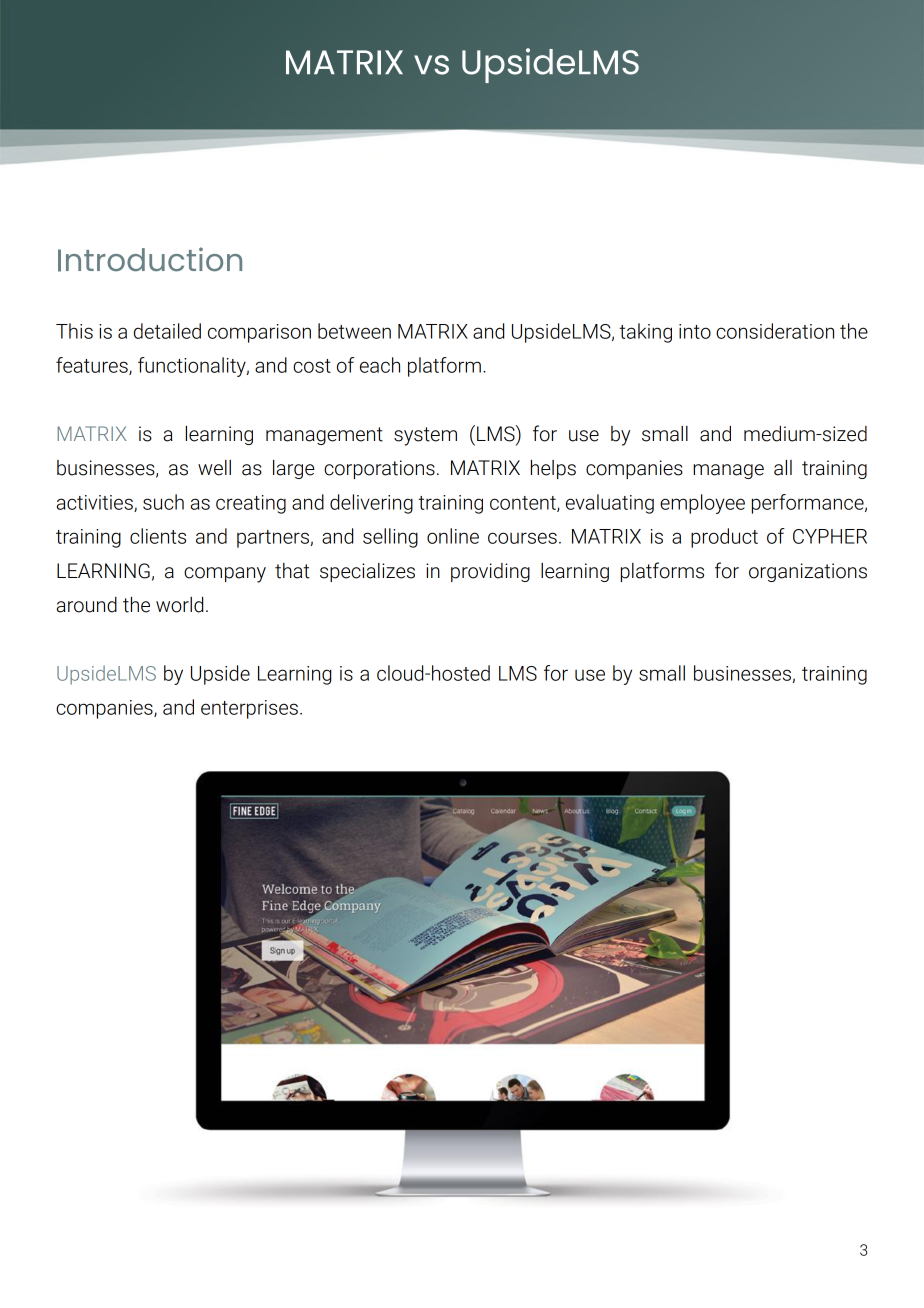  I want to click on corporations, so click(379, 469).
